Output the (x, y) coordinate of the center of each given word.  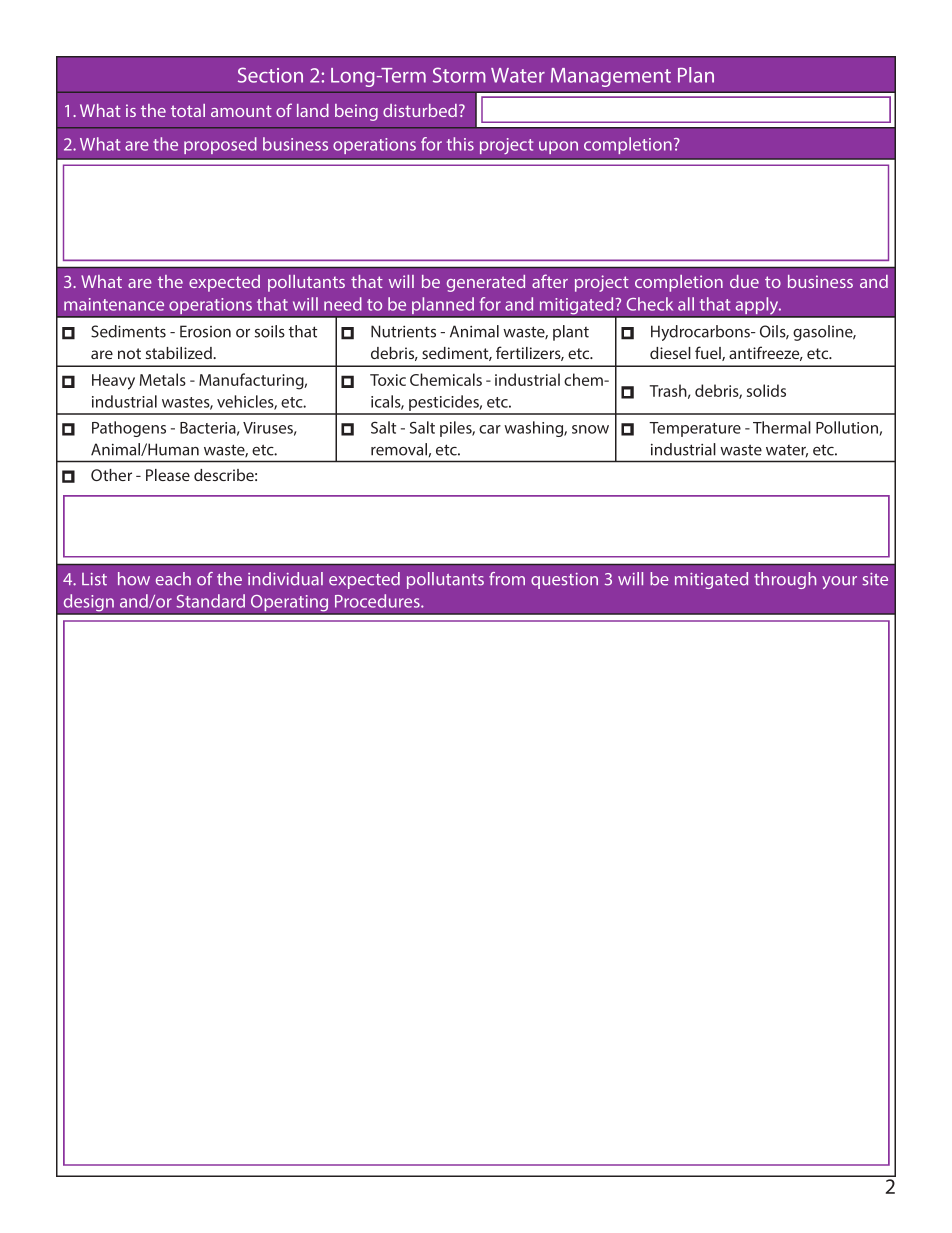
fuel (709, 353)
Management (611, 77)
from (507, 579)
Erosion (205, 331)
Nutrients (403, 331)
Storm (459, 75)
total (188, 110)
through (785, 580)
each (173, 579)
